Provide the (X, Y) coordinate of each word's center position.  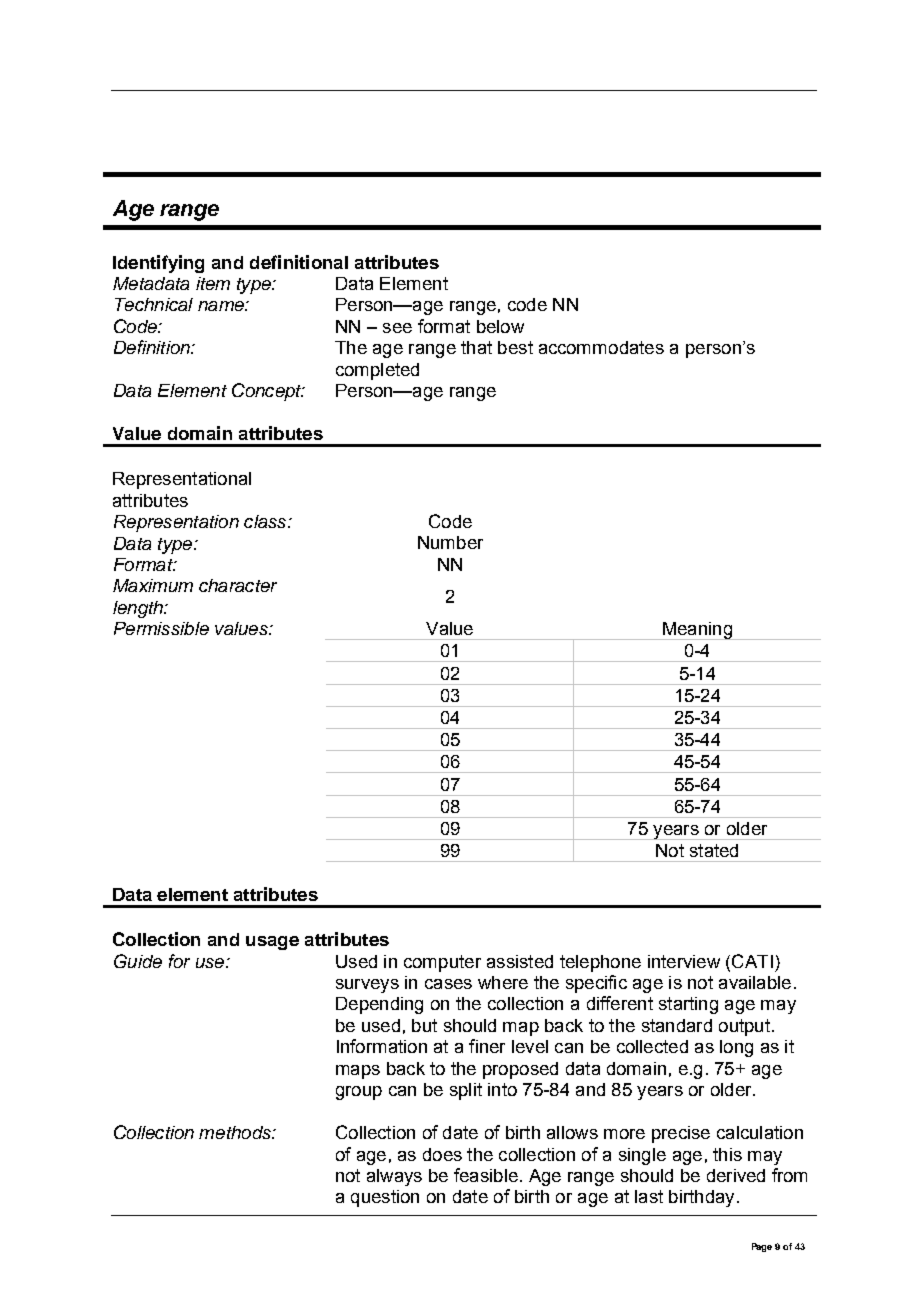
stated (714, 850)
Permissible (161, 628)
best (515, 347)
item (213, 283)
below (500, 326)
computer (442, 963)
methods (236, 1132)
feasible (486, 1175)
